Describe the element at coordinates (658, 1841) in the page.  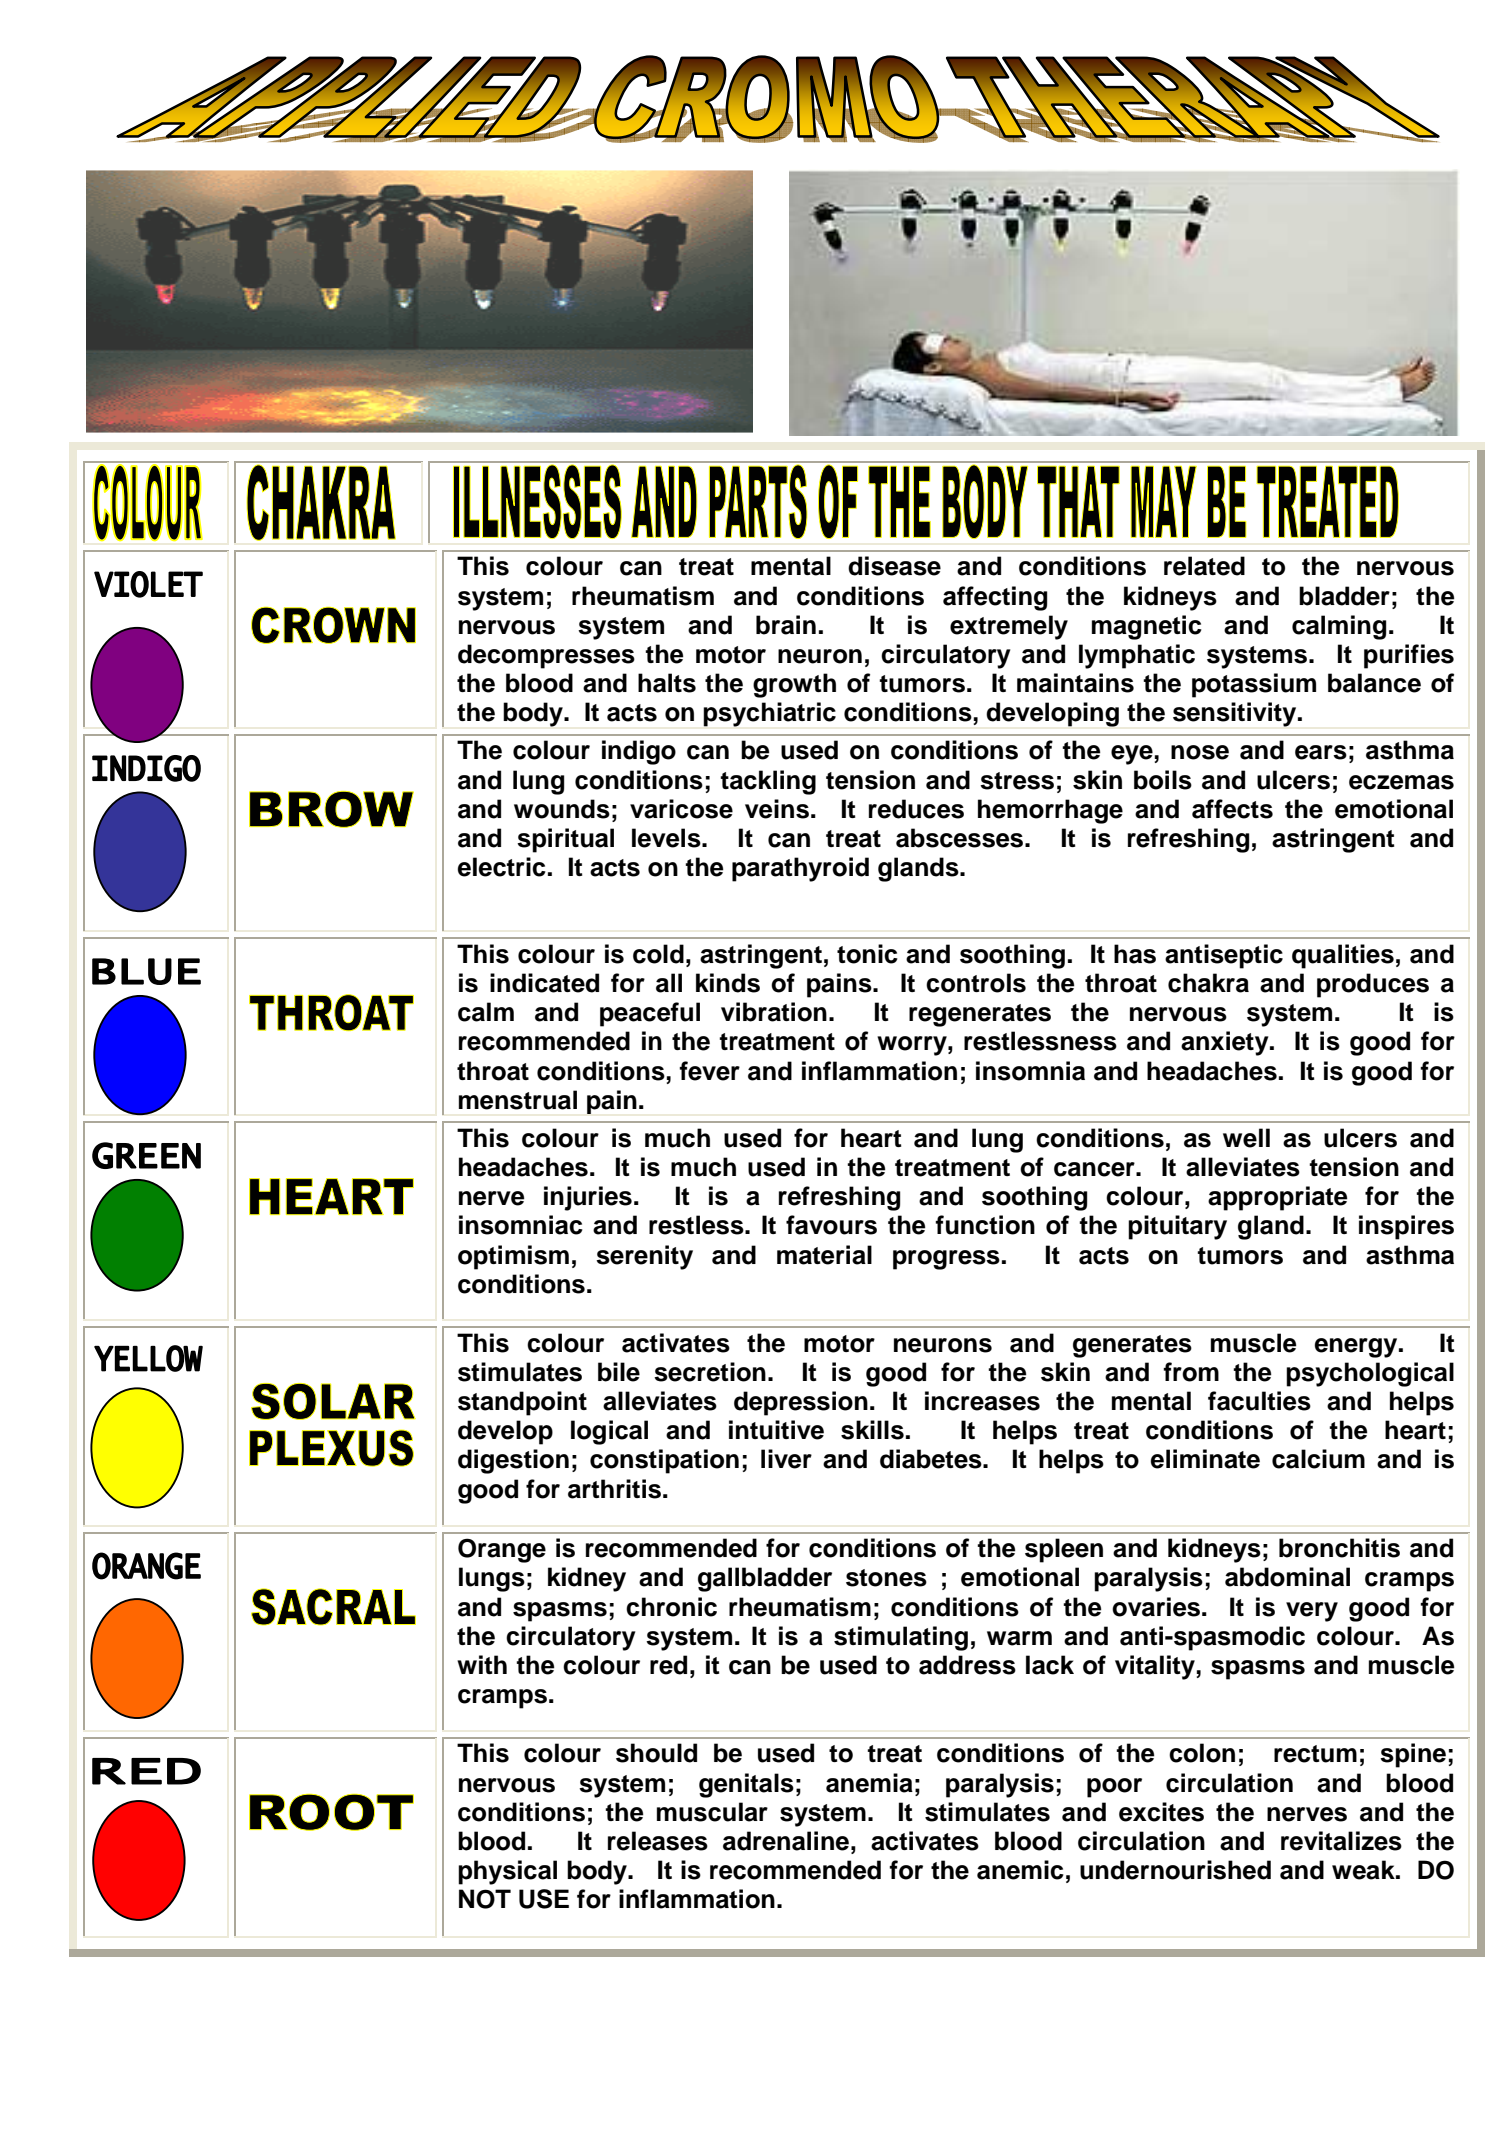
I see `releases` at that location.
